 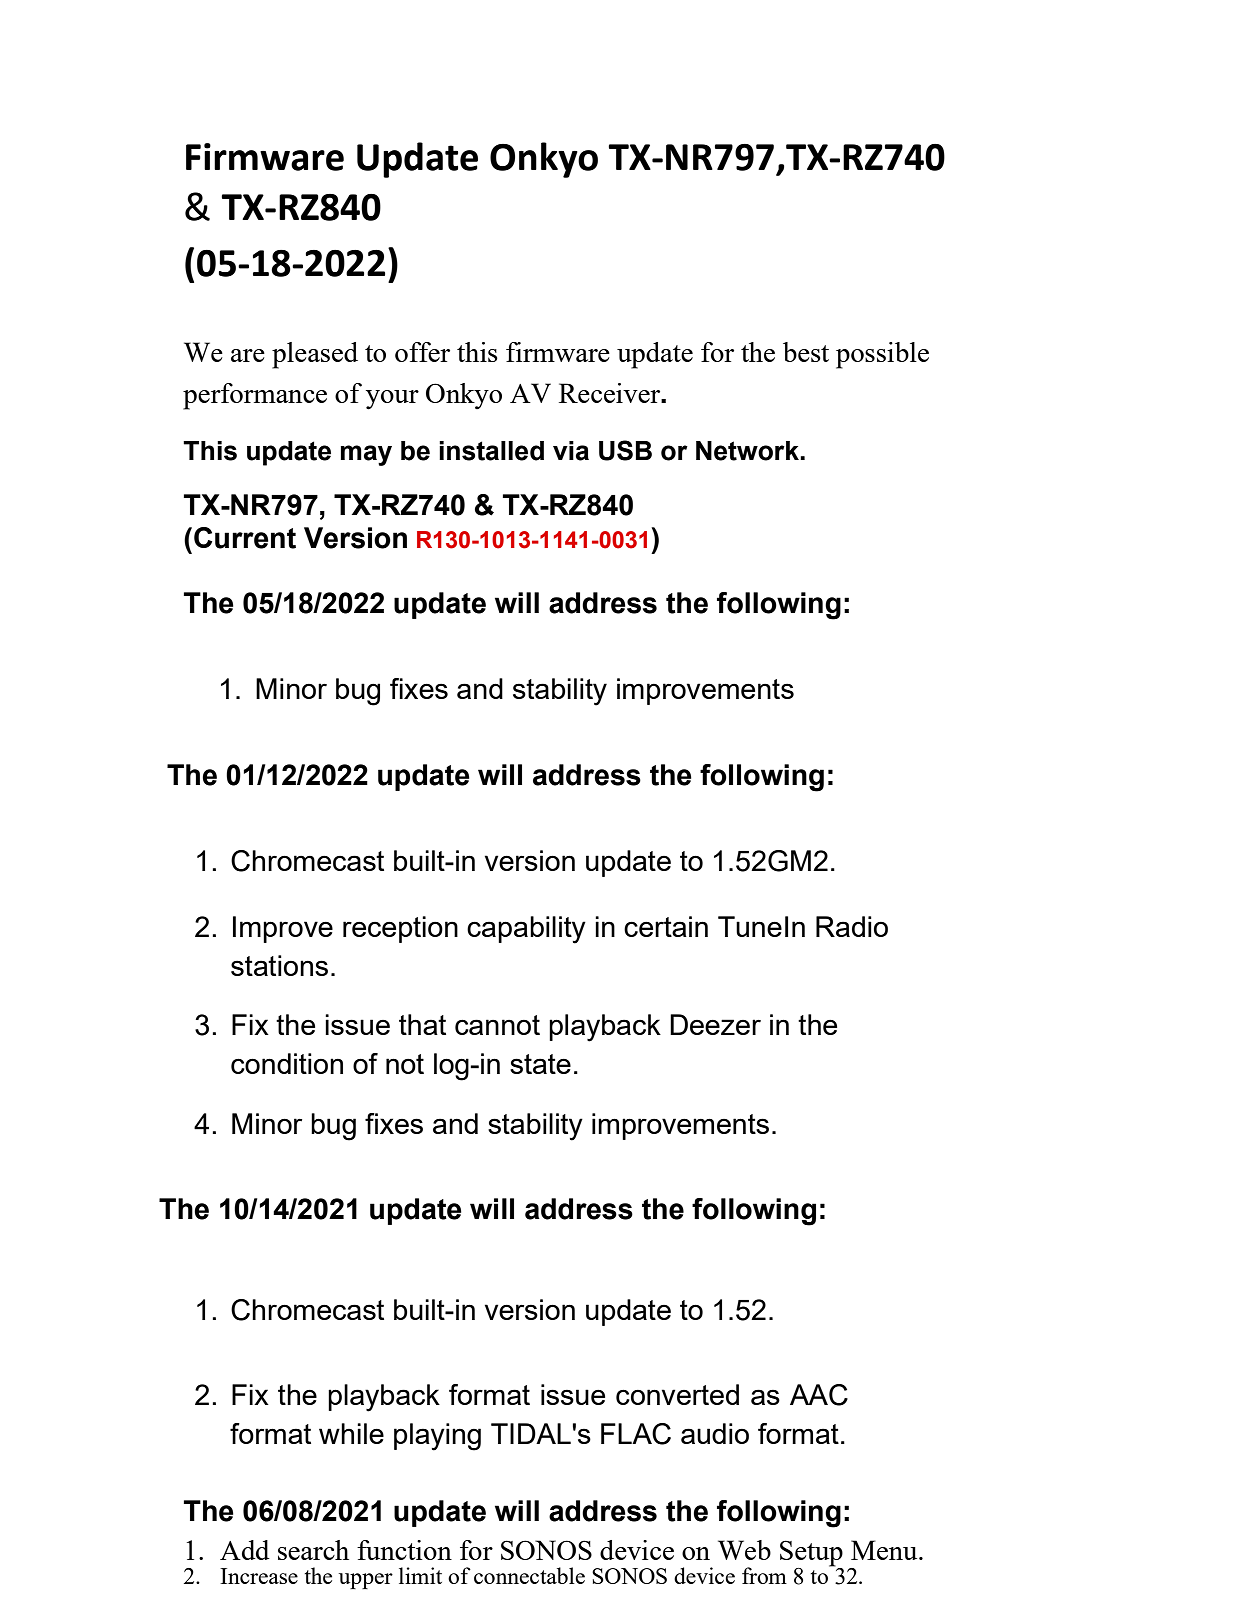 What do you see at coordinates (540, 1064) in the screenshot?
I see `state` at bounding box center [540, 1064].
